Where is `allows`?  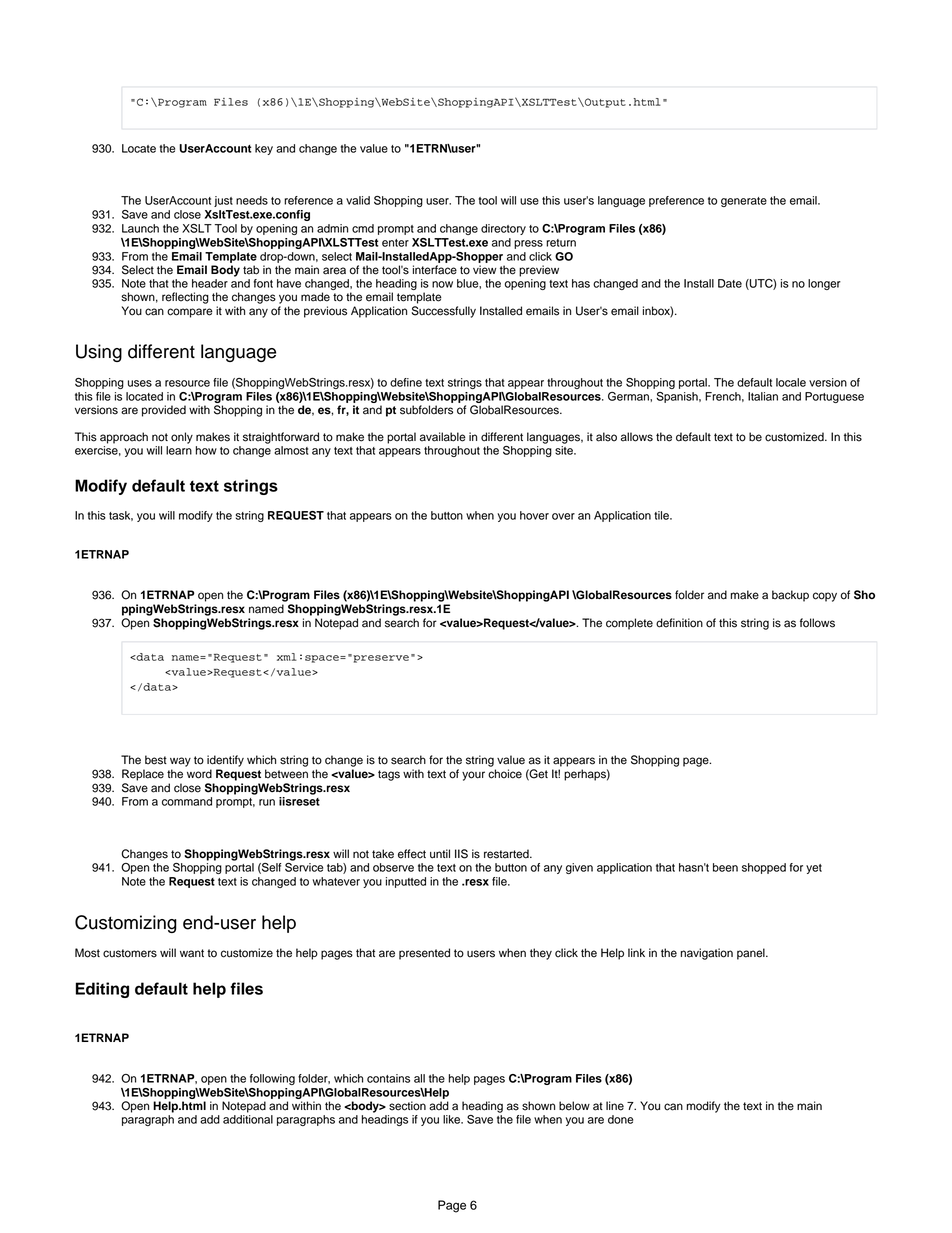 allows is located at coordinates (637, 437).
